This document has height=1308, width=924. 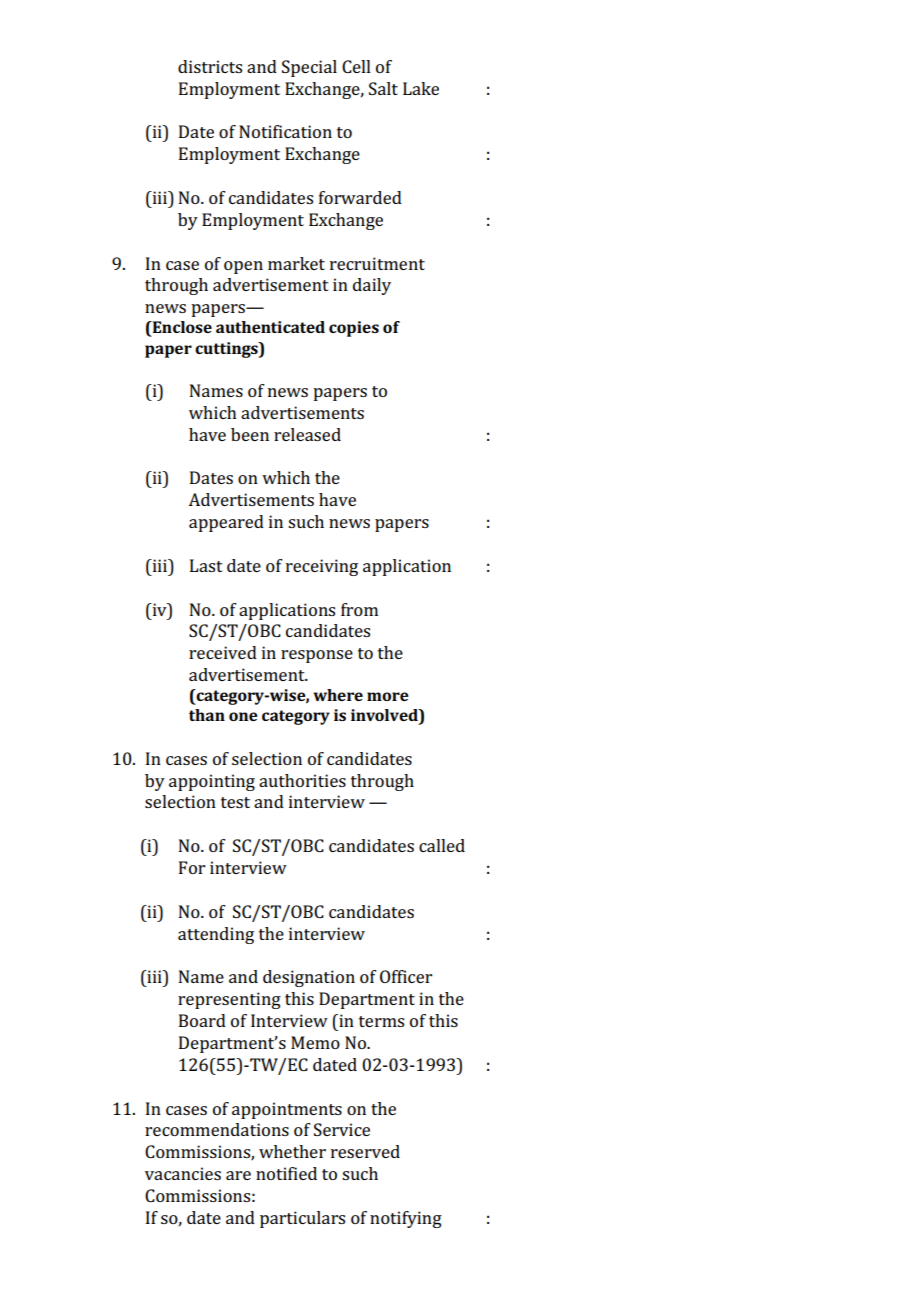 I want to click on designation, so click(x=309, y=978).
